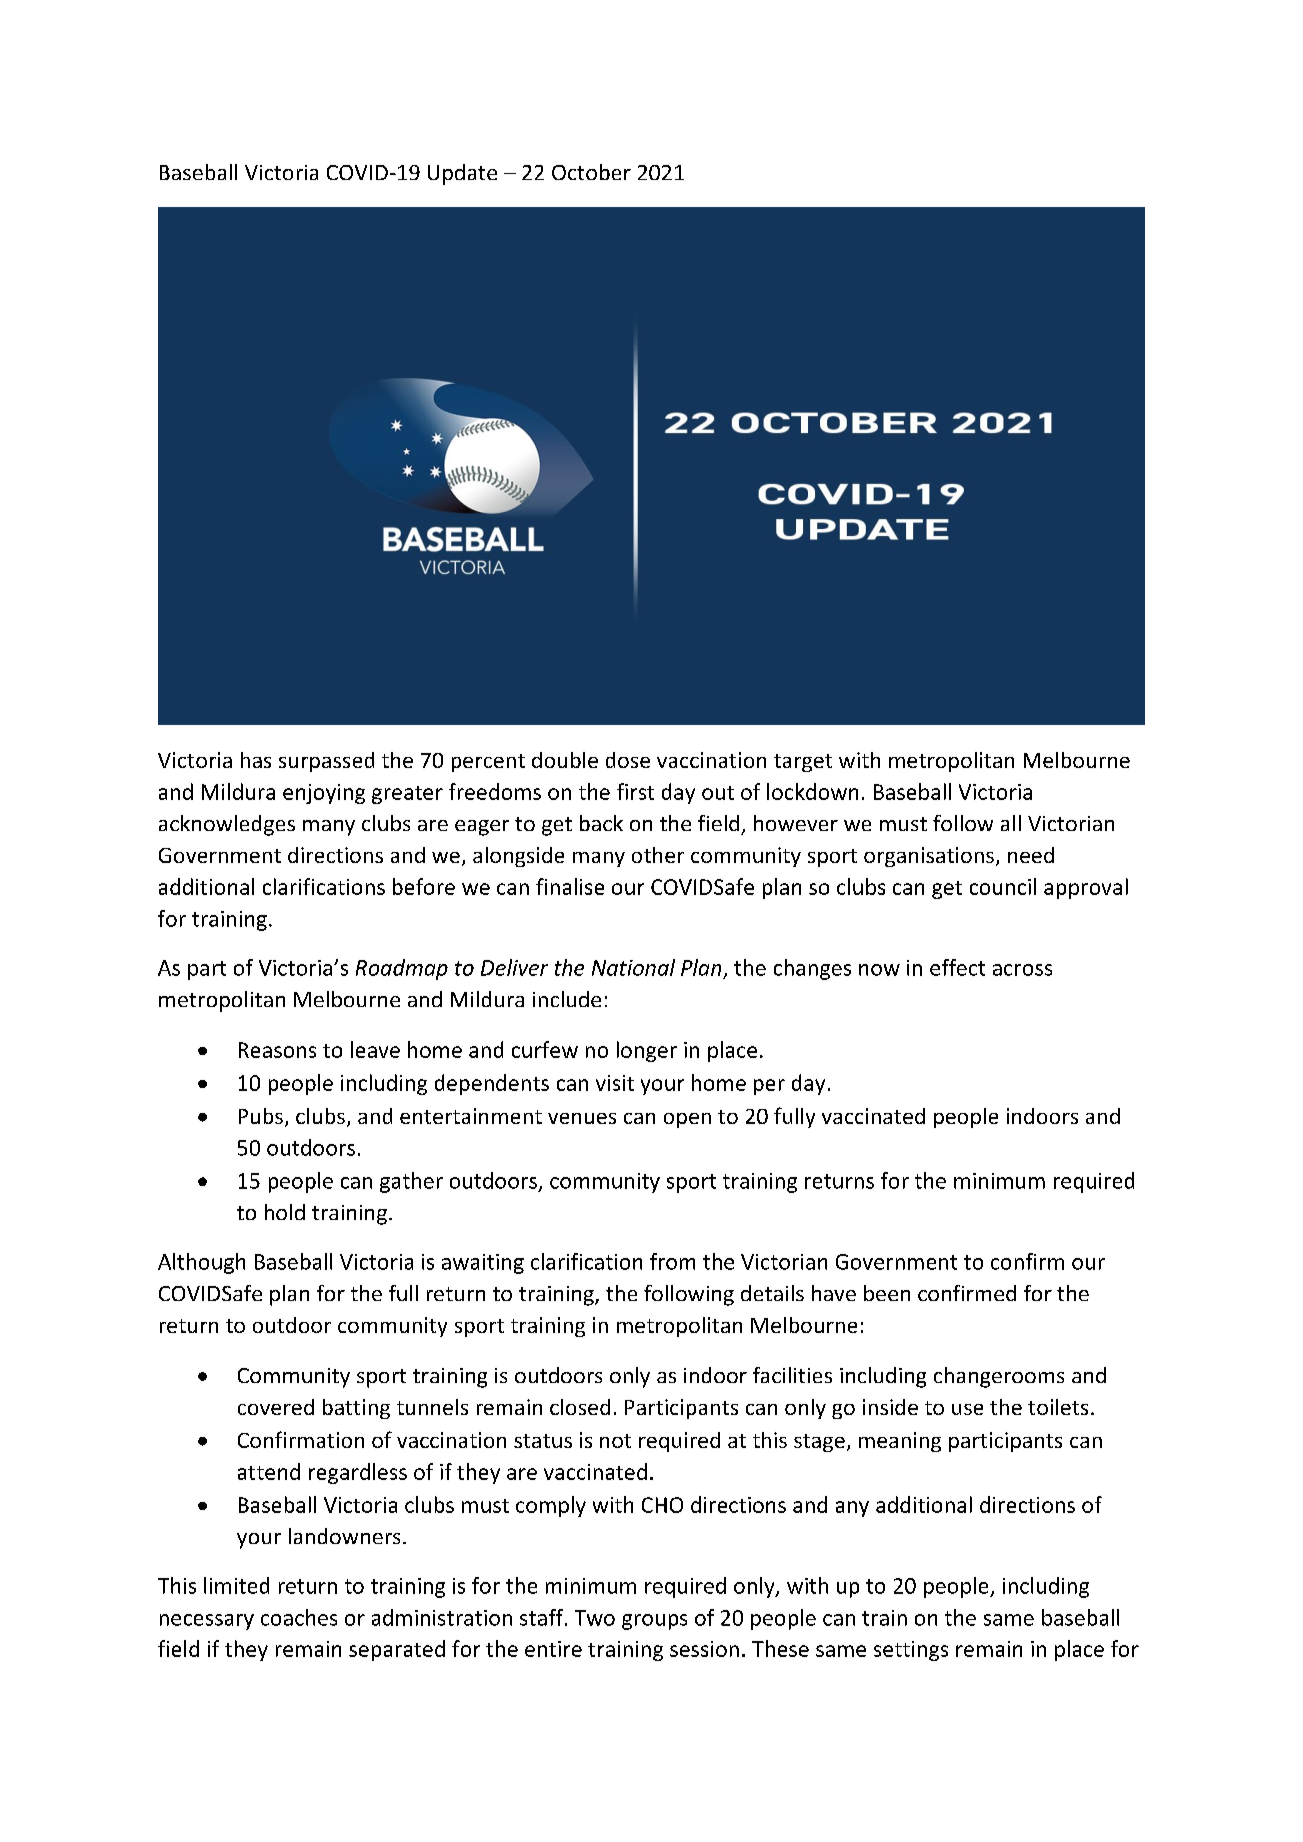  I want to click on Pubs, so click(261, 1116).
